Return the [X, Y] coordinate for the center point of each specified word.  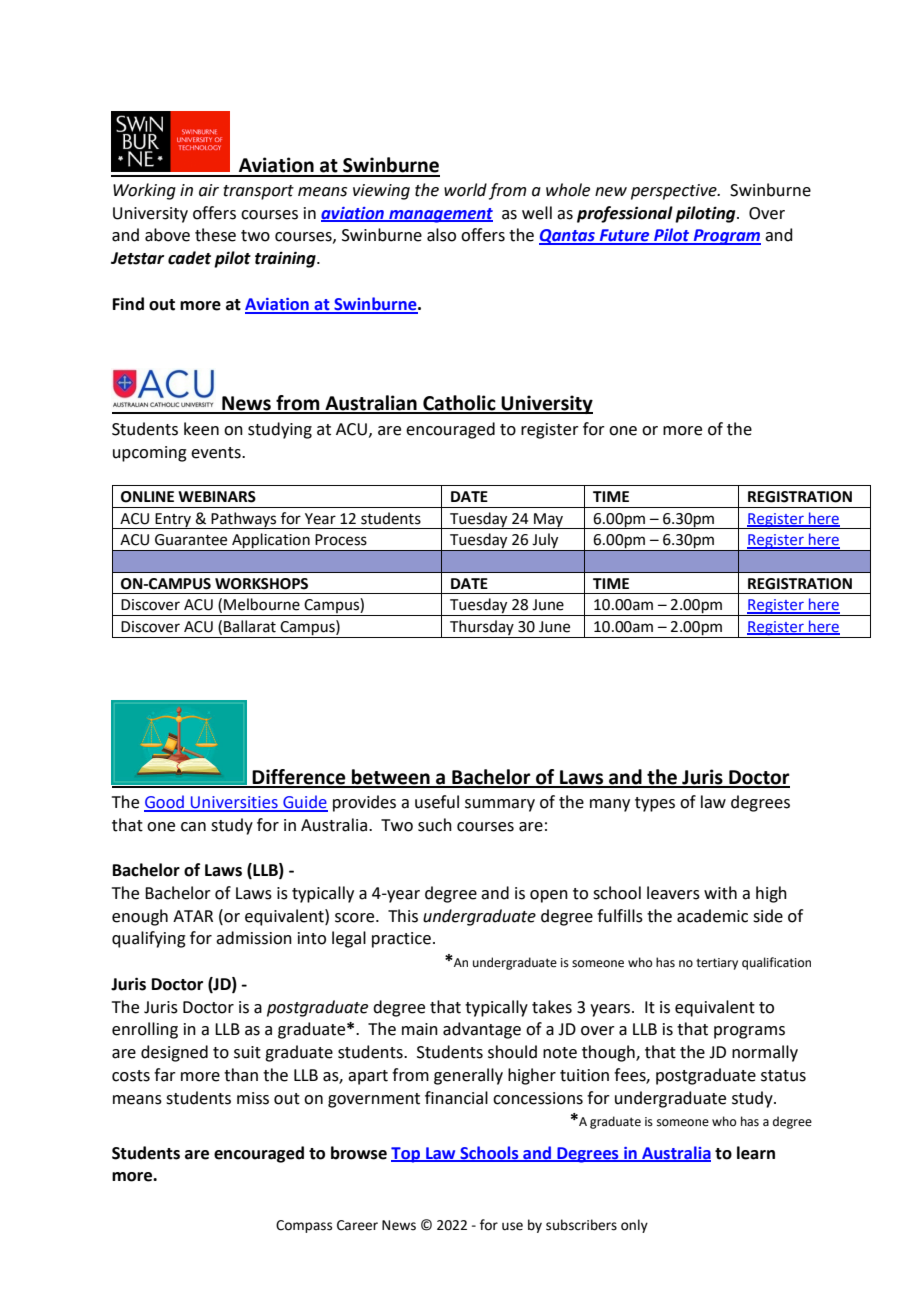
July [545, 542]
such [435, 825]
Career [357, 1225]
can [193, 827]
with [720, 893]
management [440, 215]
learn [756, 1153]
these [215, 235]
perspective [675, 192]
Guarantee [191, 540]
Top [407, 1155]
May [548, 521]
